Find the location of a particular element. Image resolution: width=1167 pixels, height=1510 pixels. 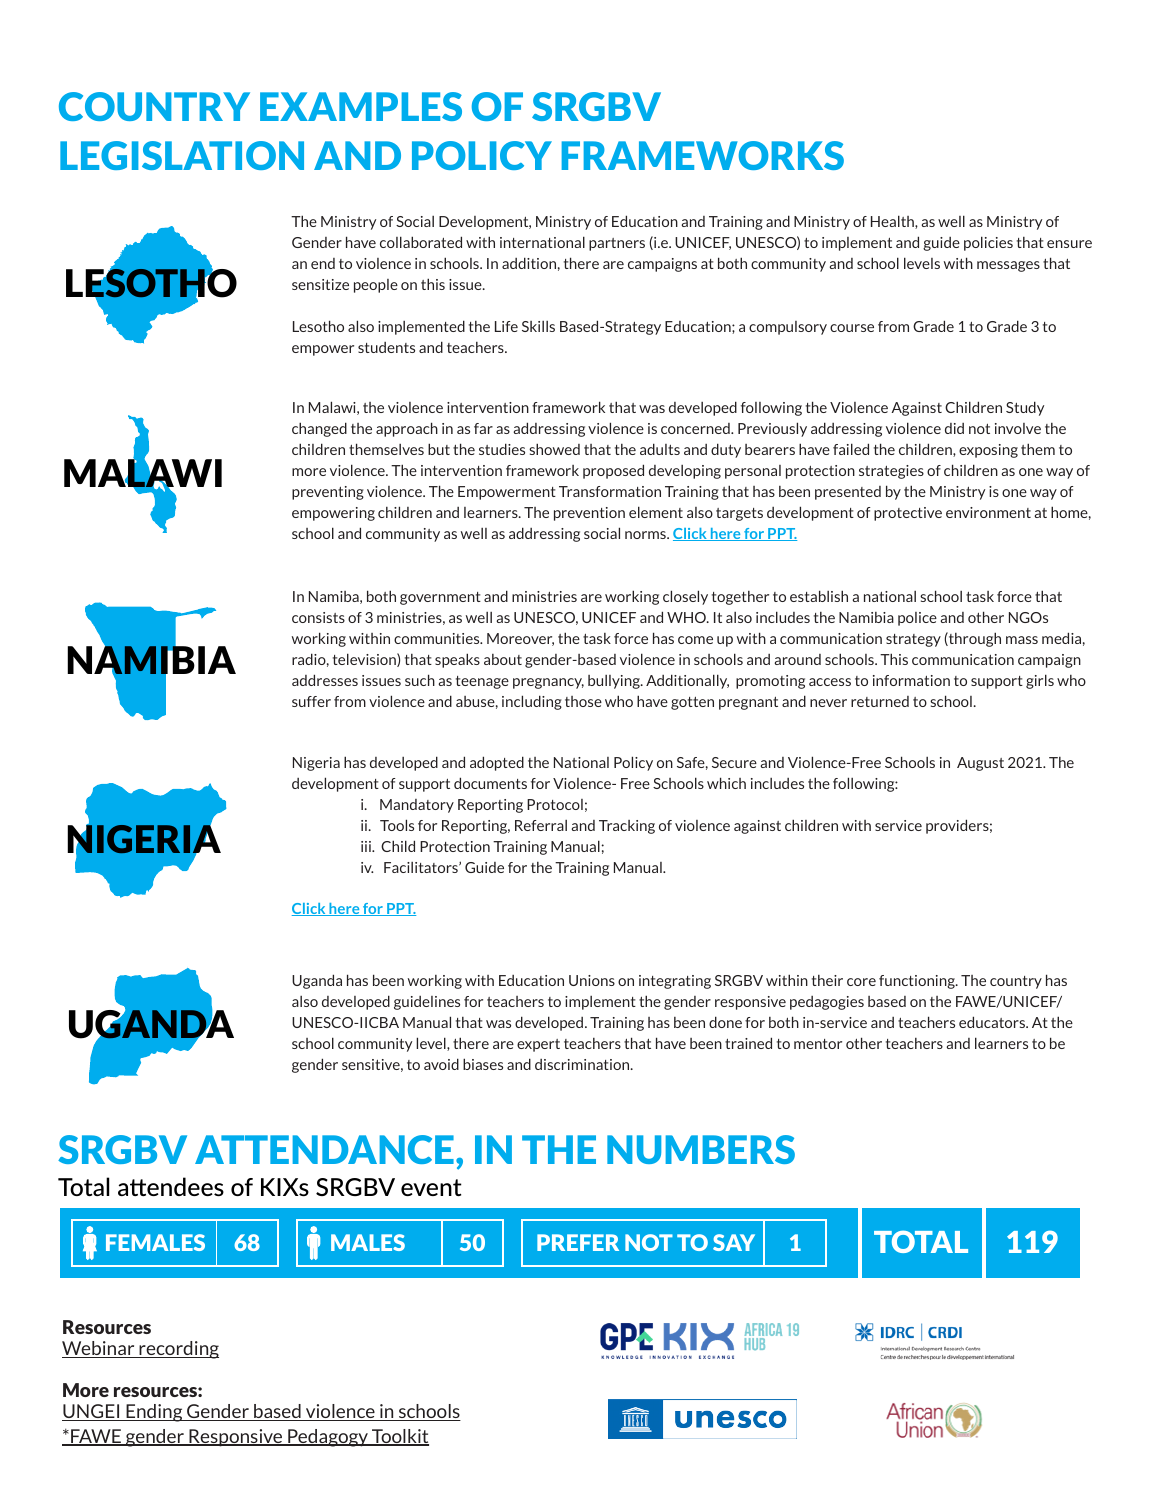

Toolkit is located at coordinates (399, 1437).
